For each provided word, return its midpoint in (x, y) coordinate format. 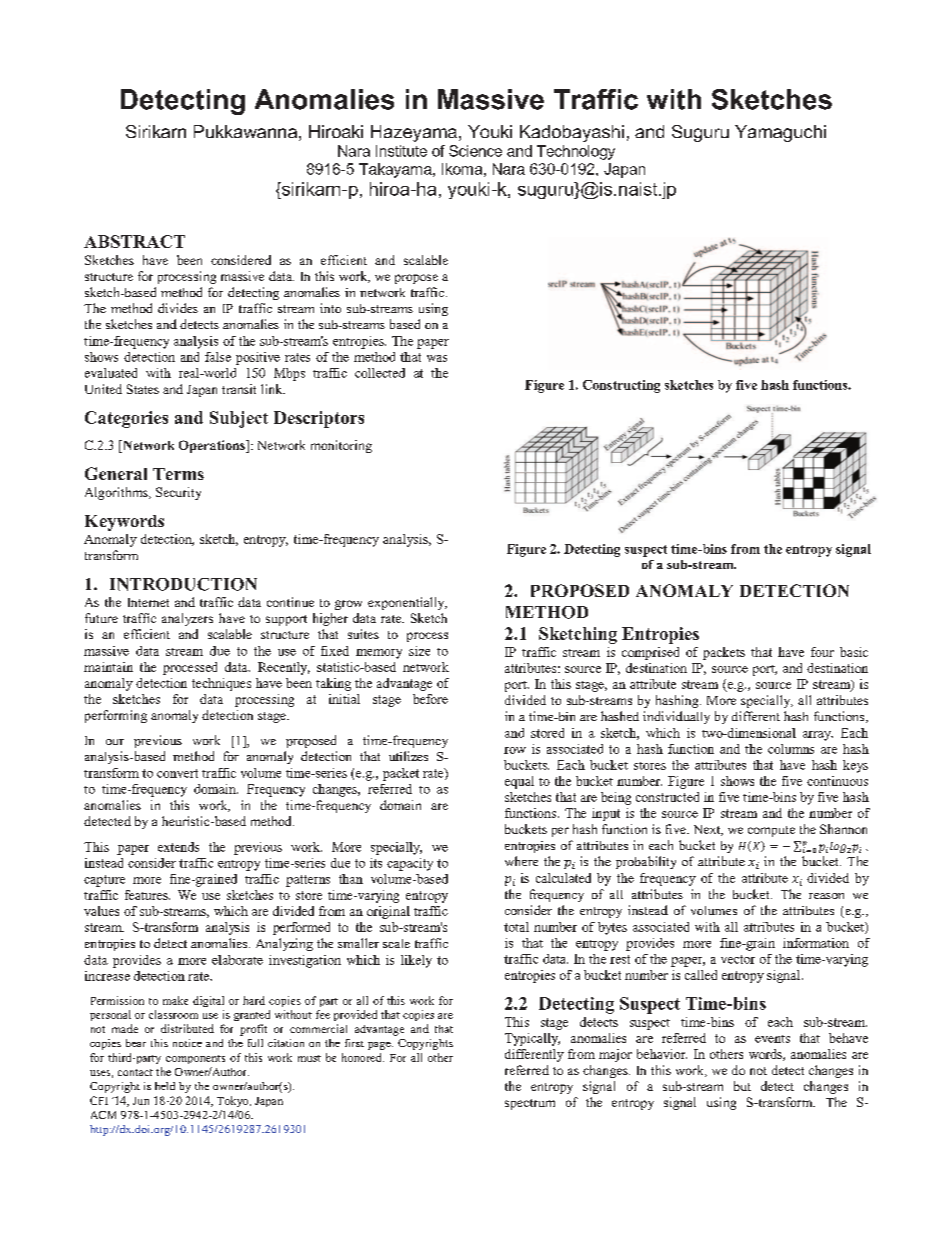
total (516, 927)
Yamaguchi (780, 133)
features (147, 895)
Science (475, 151)
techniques (221, 684)
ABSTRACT (134, 241)
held (165, 1086)
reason (826, 896)
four (822, 652)
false (218, 357)
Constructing (621, 386)
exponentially (407, 603)
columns (791, 749)
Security (178, 493)
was (437, 358)
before (430, 699)
